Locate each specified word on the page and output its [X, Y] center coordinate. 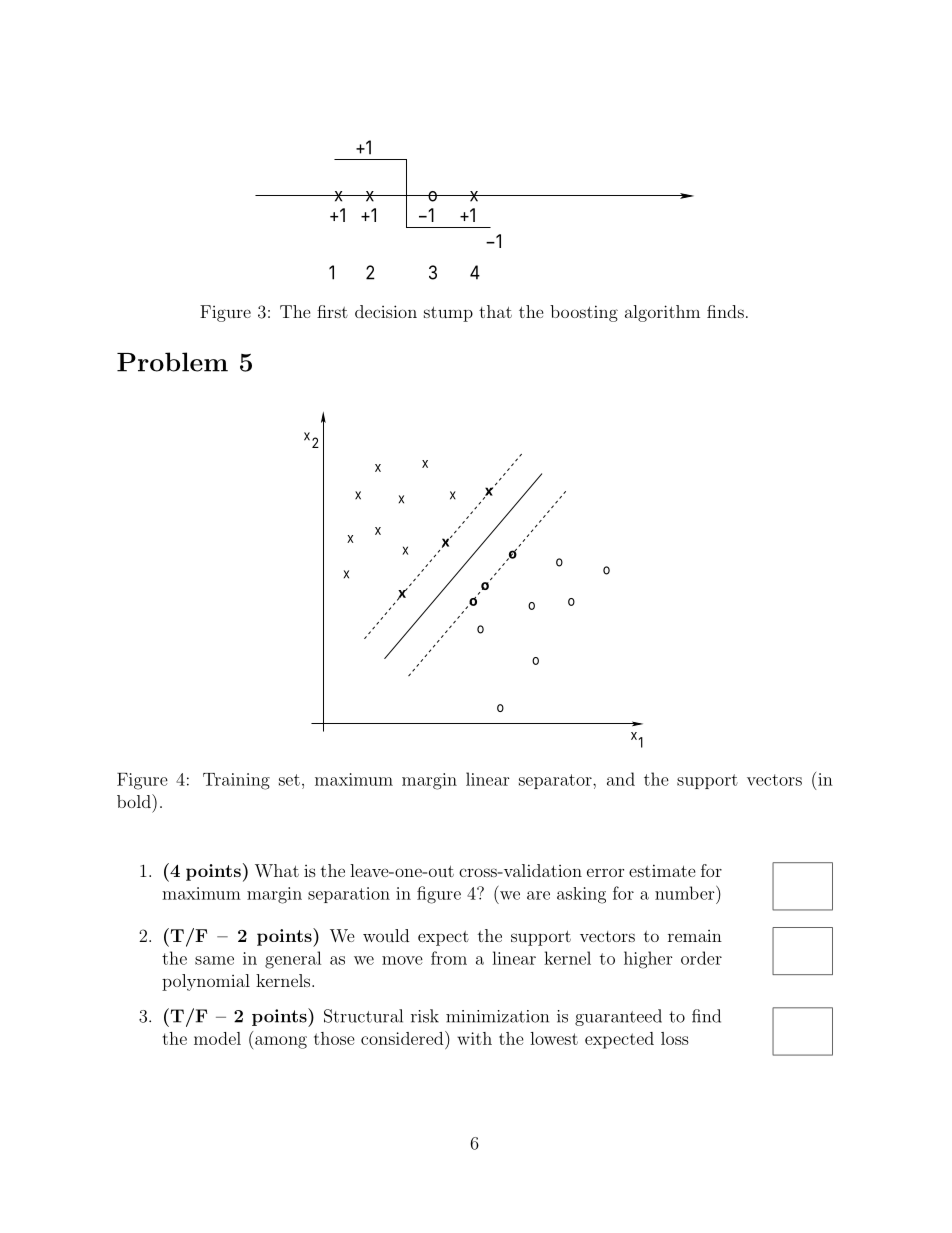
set [289, 780]
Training [236, 781]
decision [386, 311]
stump [448, 314]
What [277, 870]
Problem [172, 362]
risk [425, 1016]
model [217, 1038]
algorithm [662, 313]
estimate [662, 870]
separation [349, 895]
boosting [584, 313]
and [621, 779]
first [332, 311]
